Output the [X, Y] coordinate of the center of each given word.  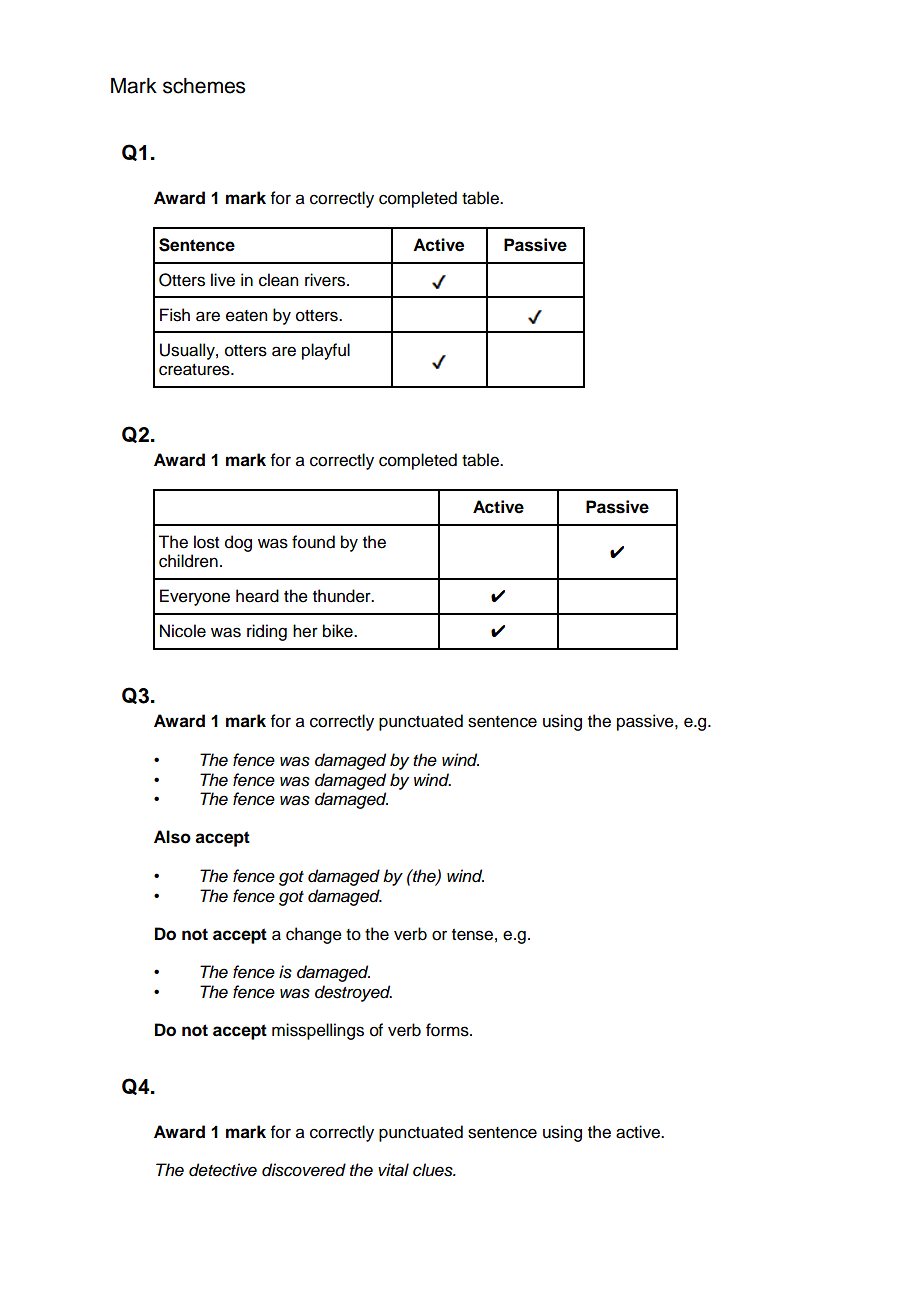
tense [472, 935]
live [223, 280]
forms [448, 1030]
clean [278, 280]
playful [326, 351]
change [314, 935]
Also [172, 837]
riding [267, 632]
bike [339, 631]
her [305, 631]
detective [223, 1170]
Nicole [183, 631]
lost [206, 542]
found [313, 542]
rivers [326, 280]
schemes [204, 86]
